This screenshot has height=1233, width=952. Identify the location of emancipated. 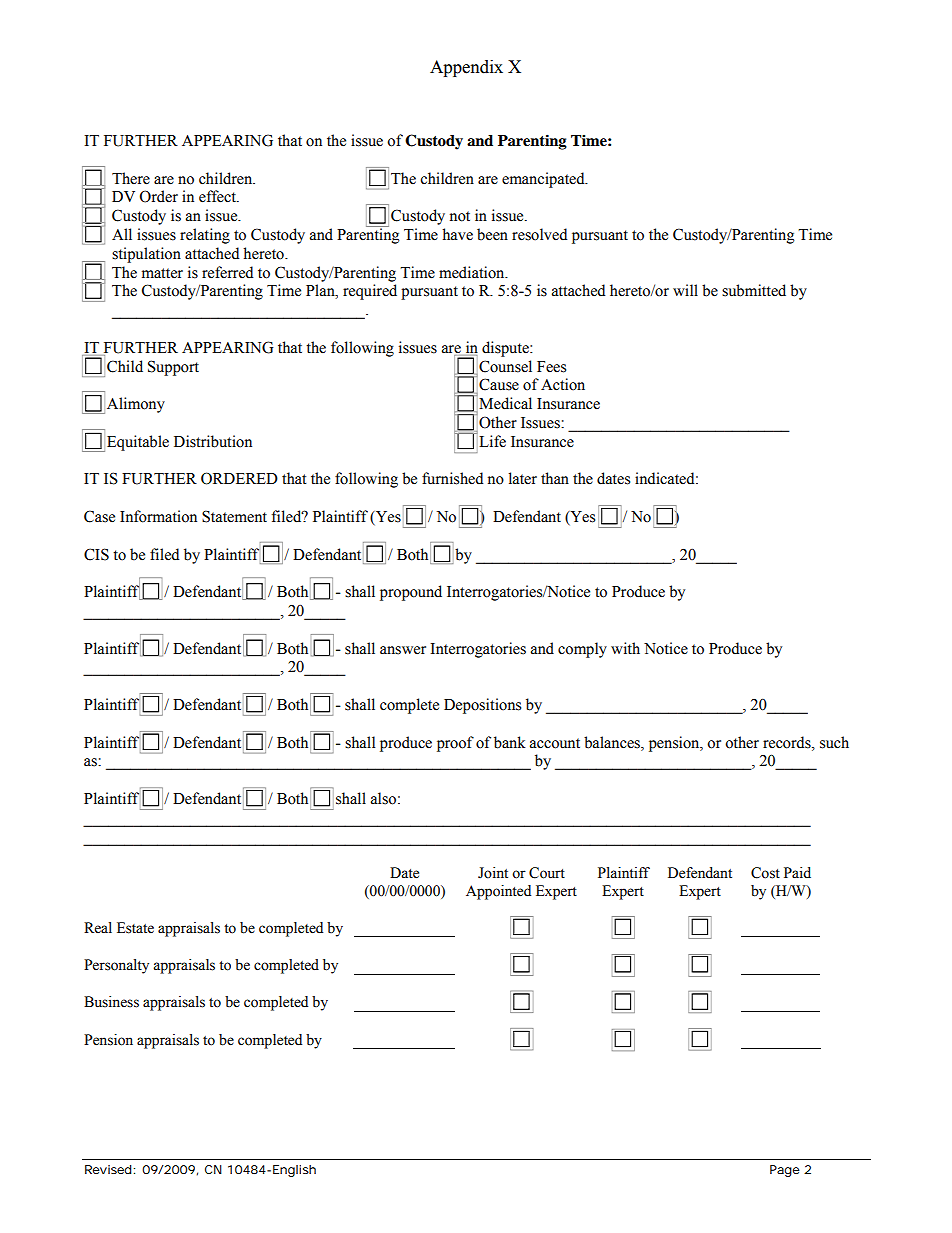
(544, 180).
